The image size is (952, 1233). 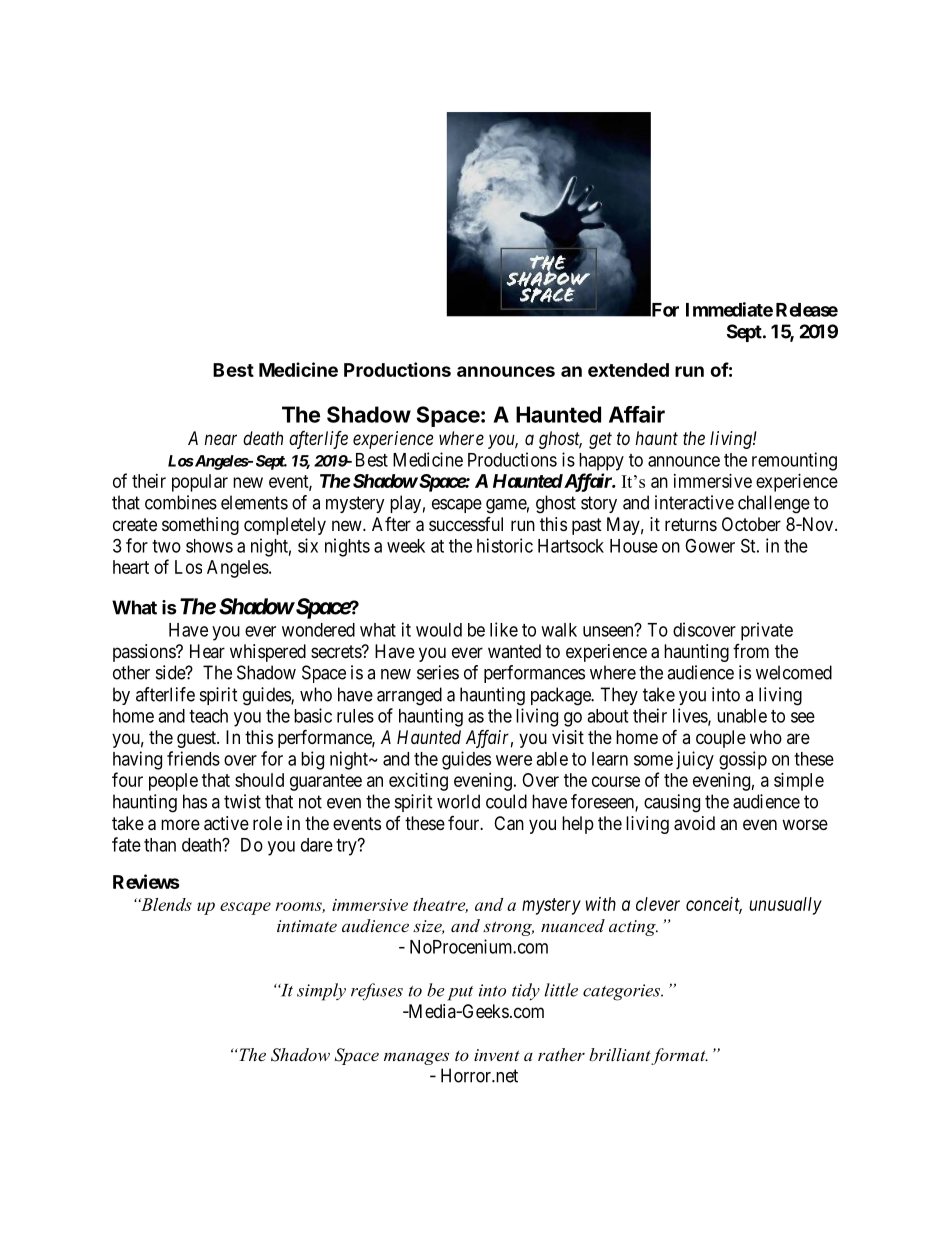 What do you see at coordinates (409, 696) in the screenshot?
I see `arranged` at bounding box center [409, 696].
